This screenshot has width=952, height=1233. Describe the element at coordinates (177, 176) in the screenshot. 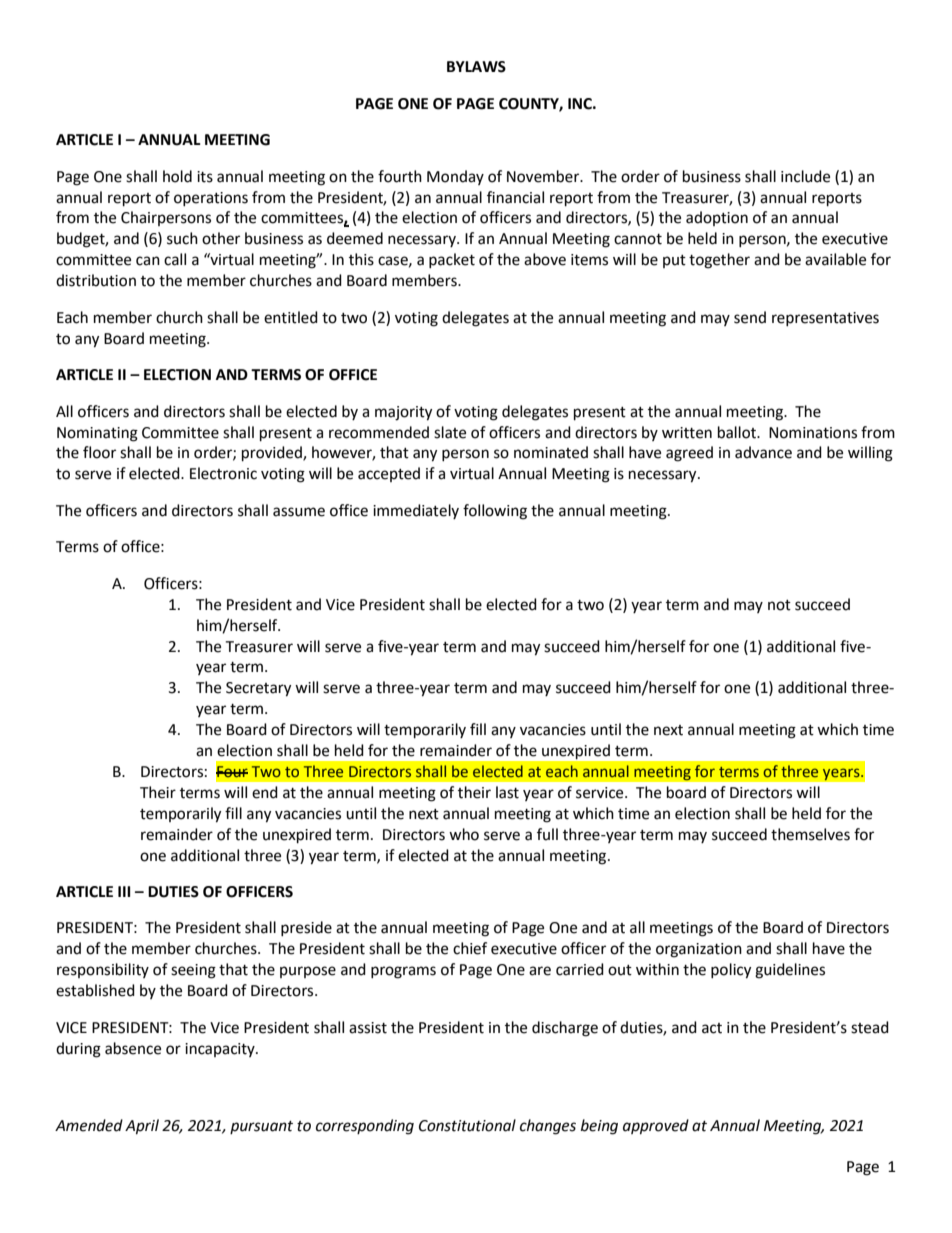

I see `hold` at that location.
